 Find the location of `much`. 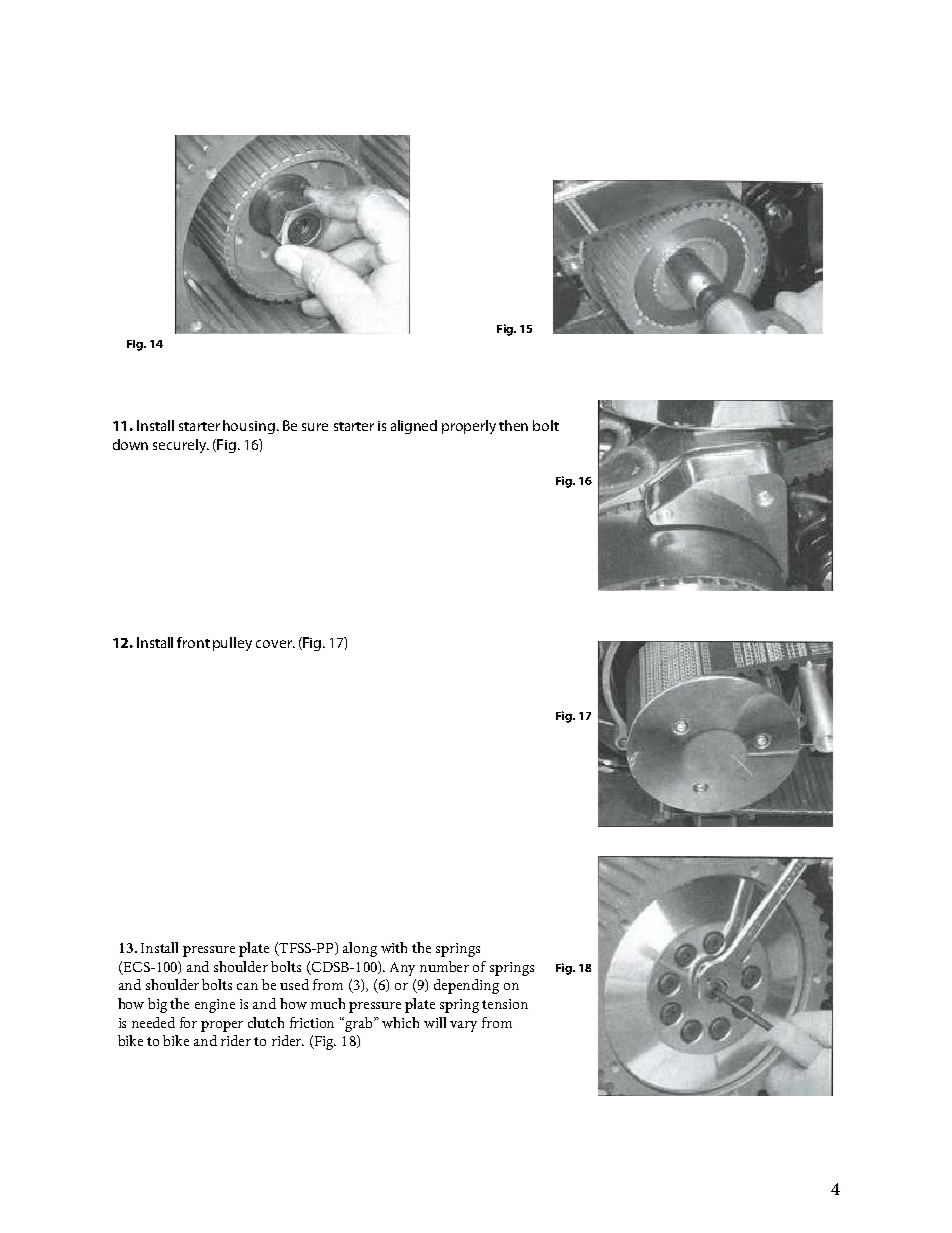

much is located at coordinates (328, 1003).
